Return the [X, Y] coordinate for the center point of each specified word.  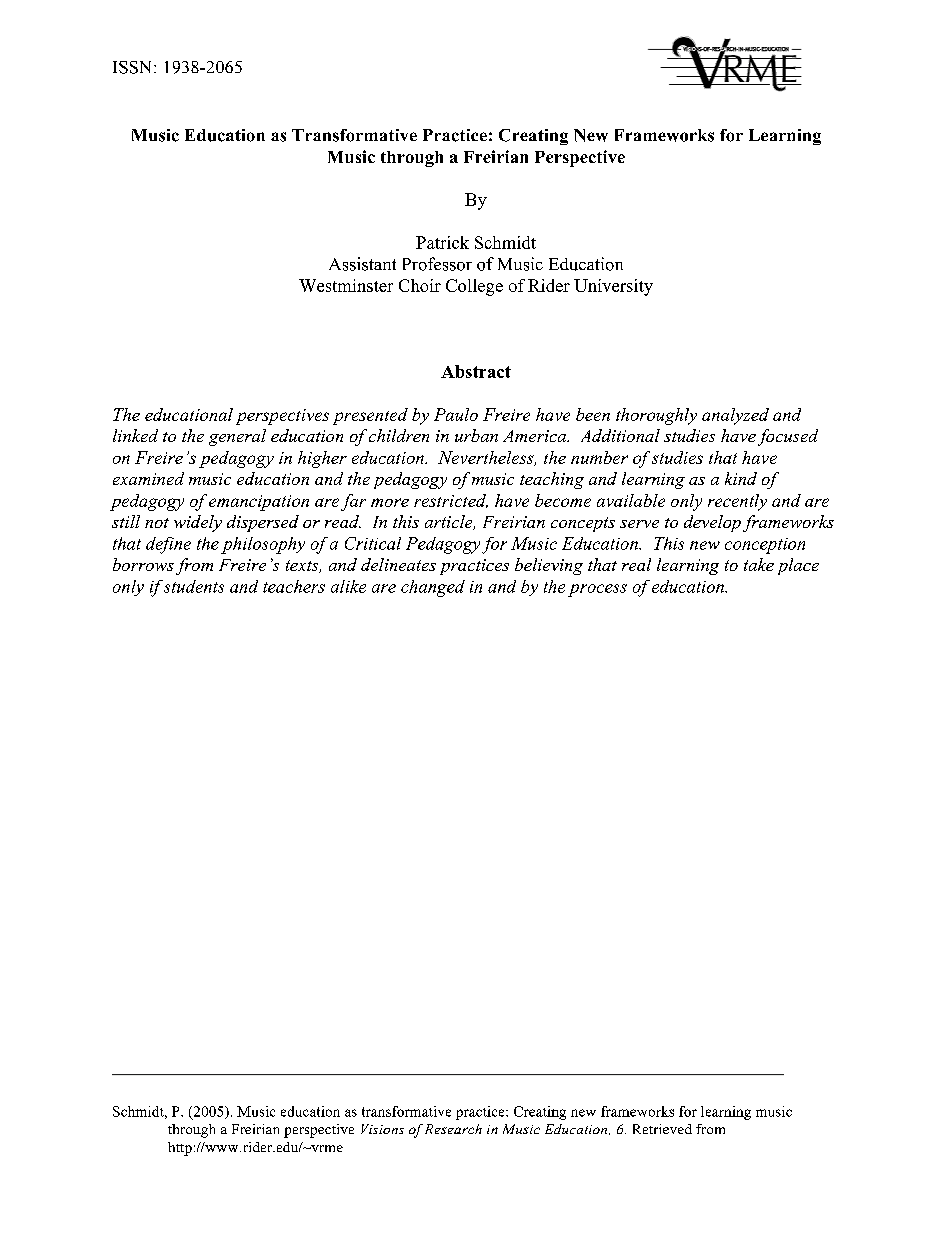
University [613, 287]
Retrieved [662, 1129]
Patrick [442, 242]
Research [453, 1129]
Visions [382, 1129]
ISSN [134, 67]
